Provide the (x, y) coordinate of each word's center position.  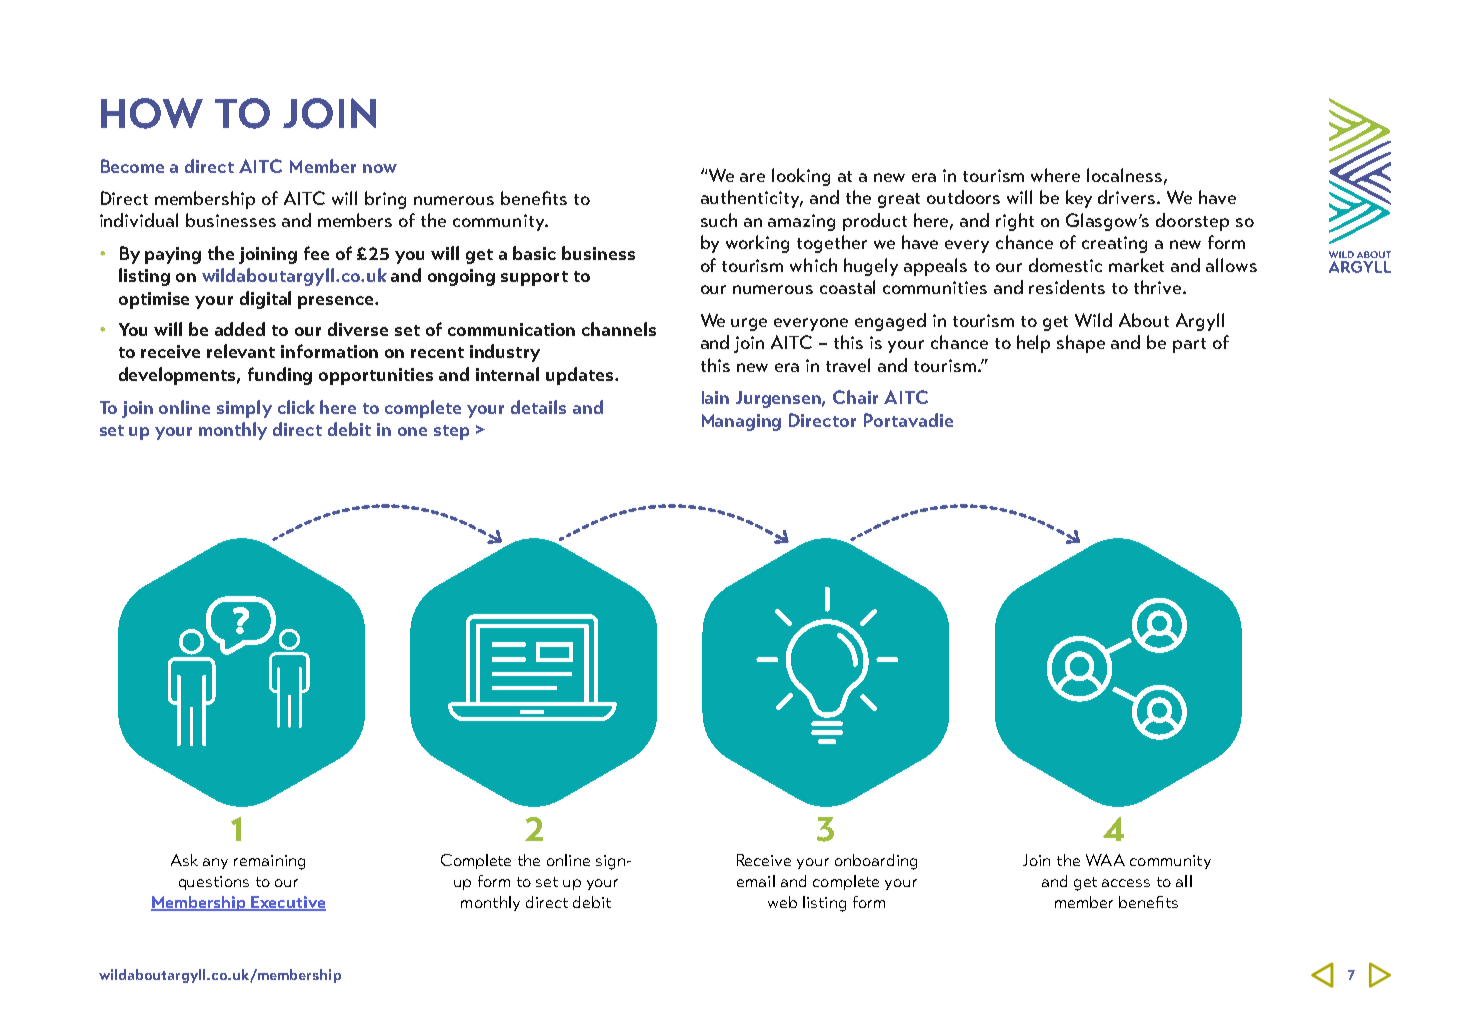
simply (244, 409)
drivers (1128, 197)
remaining (269, 862)
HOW (152, 113)
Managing (741, 422)
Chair (855, 397)
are (752, 177)
